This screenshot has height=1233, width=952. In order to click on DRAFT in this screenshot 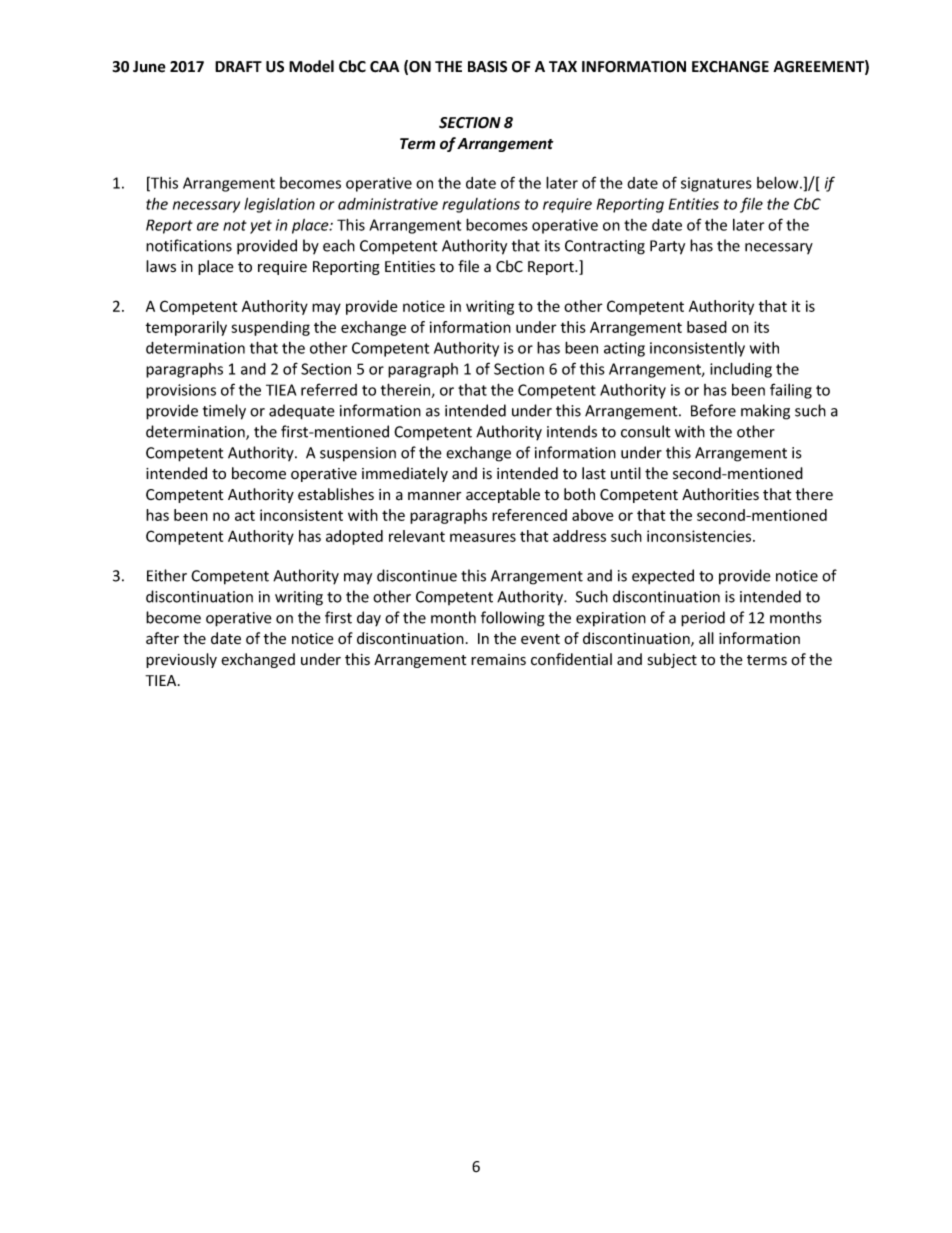, I will do `click(238, 66)`.
